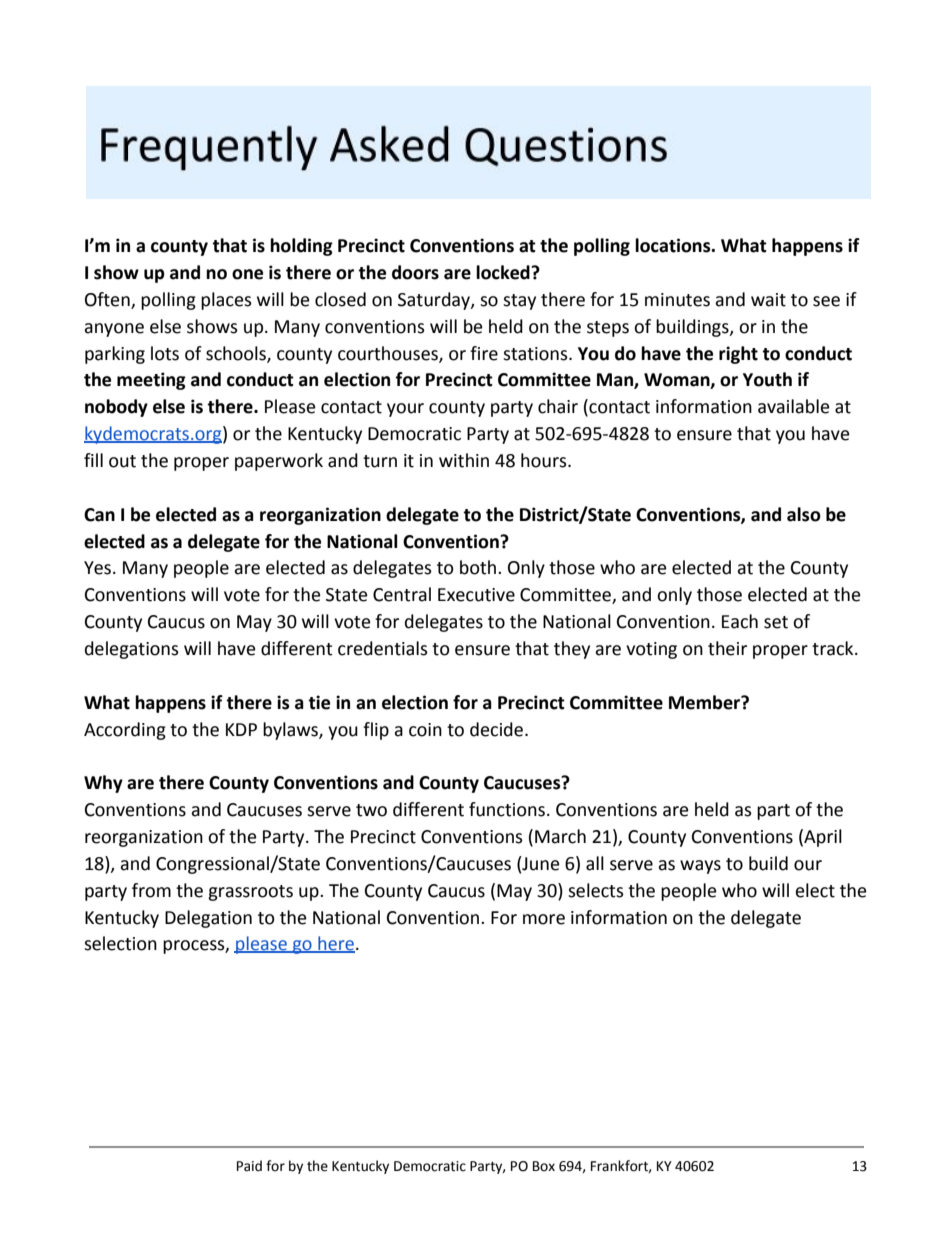 The width and height of the screenshot is (952, 1233). I want to click on Box, so click(544, 1166).
